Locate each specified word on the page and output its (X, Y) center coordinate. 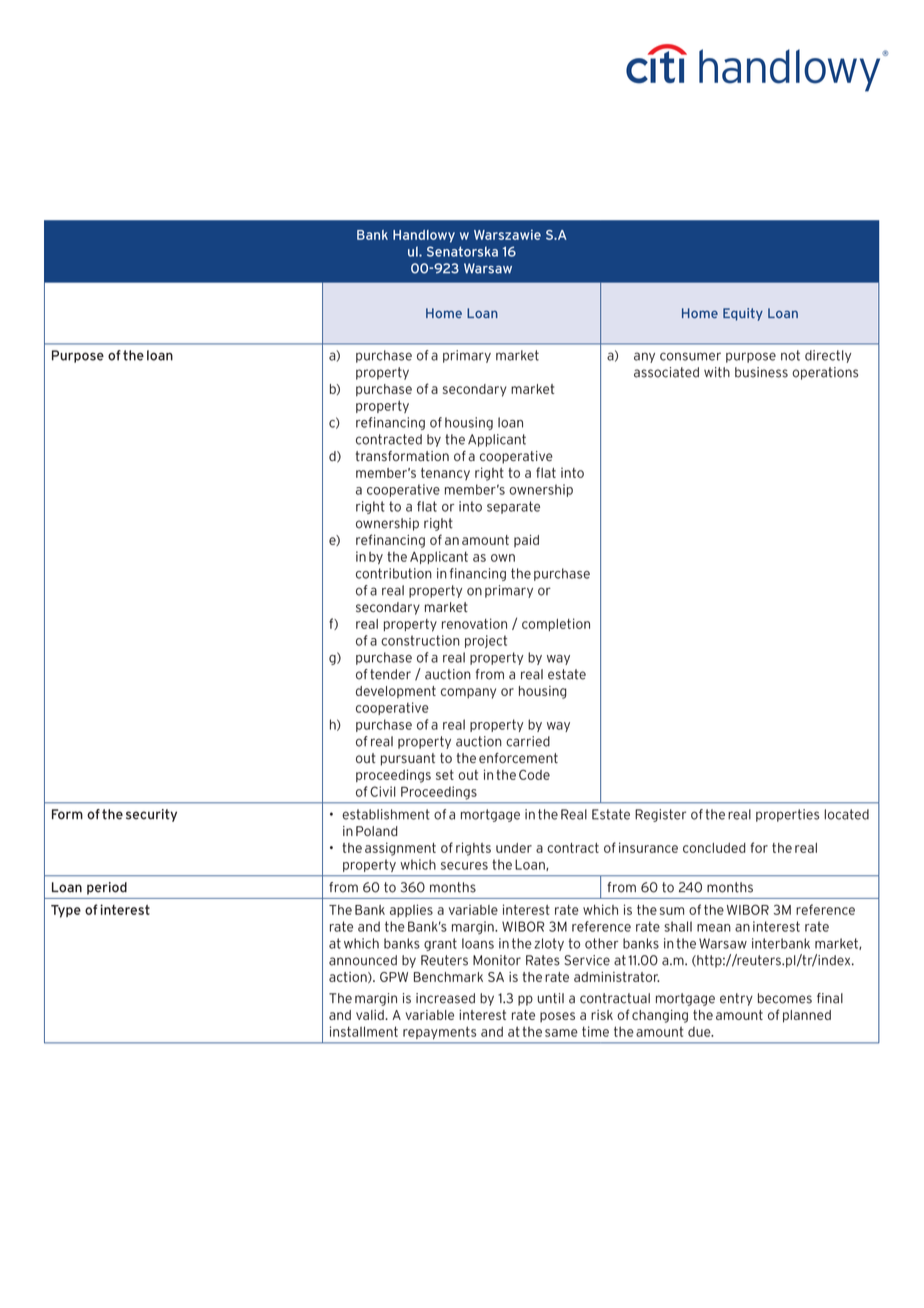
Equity (743, 314)
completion (556, 624)
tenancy (445, 474)
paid (526, 541)
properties (787, 815)
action (349, 977)
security (151, 815)
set (445, 775)
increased (445, 998)
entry (736, 999)
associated (666, 372)
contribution (394, 573)
